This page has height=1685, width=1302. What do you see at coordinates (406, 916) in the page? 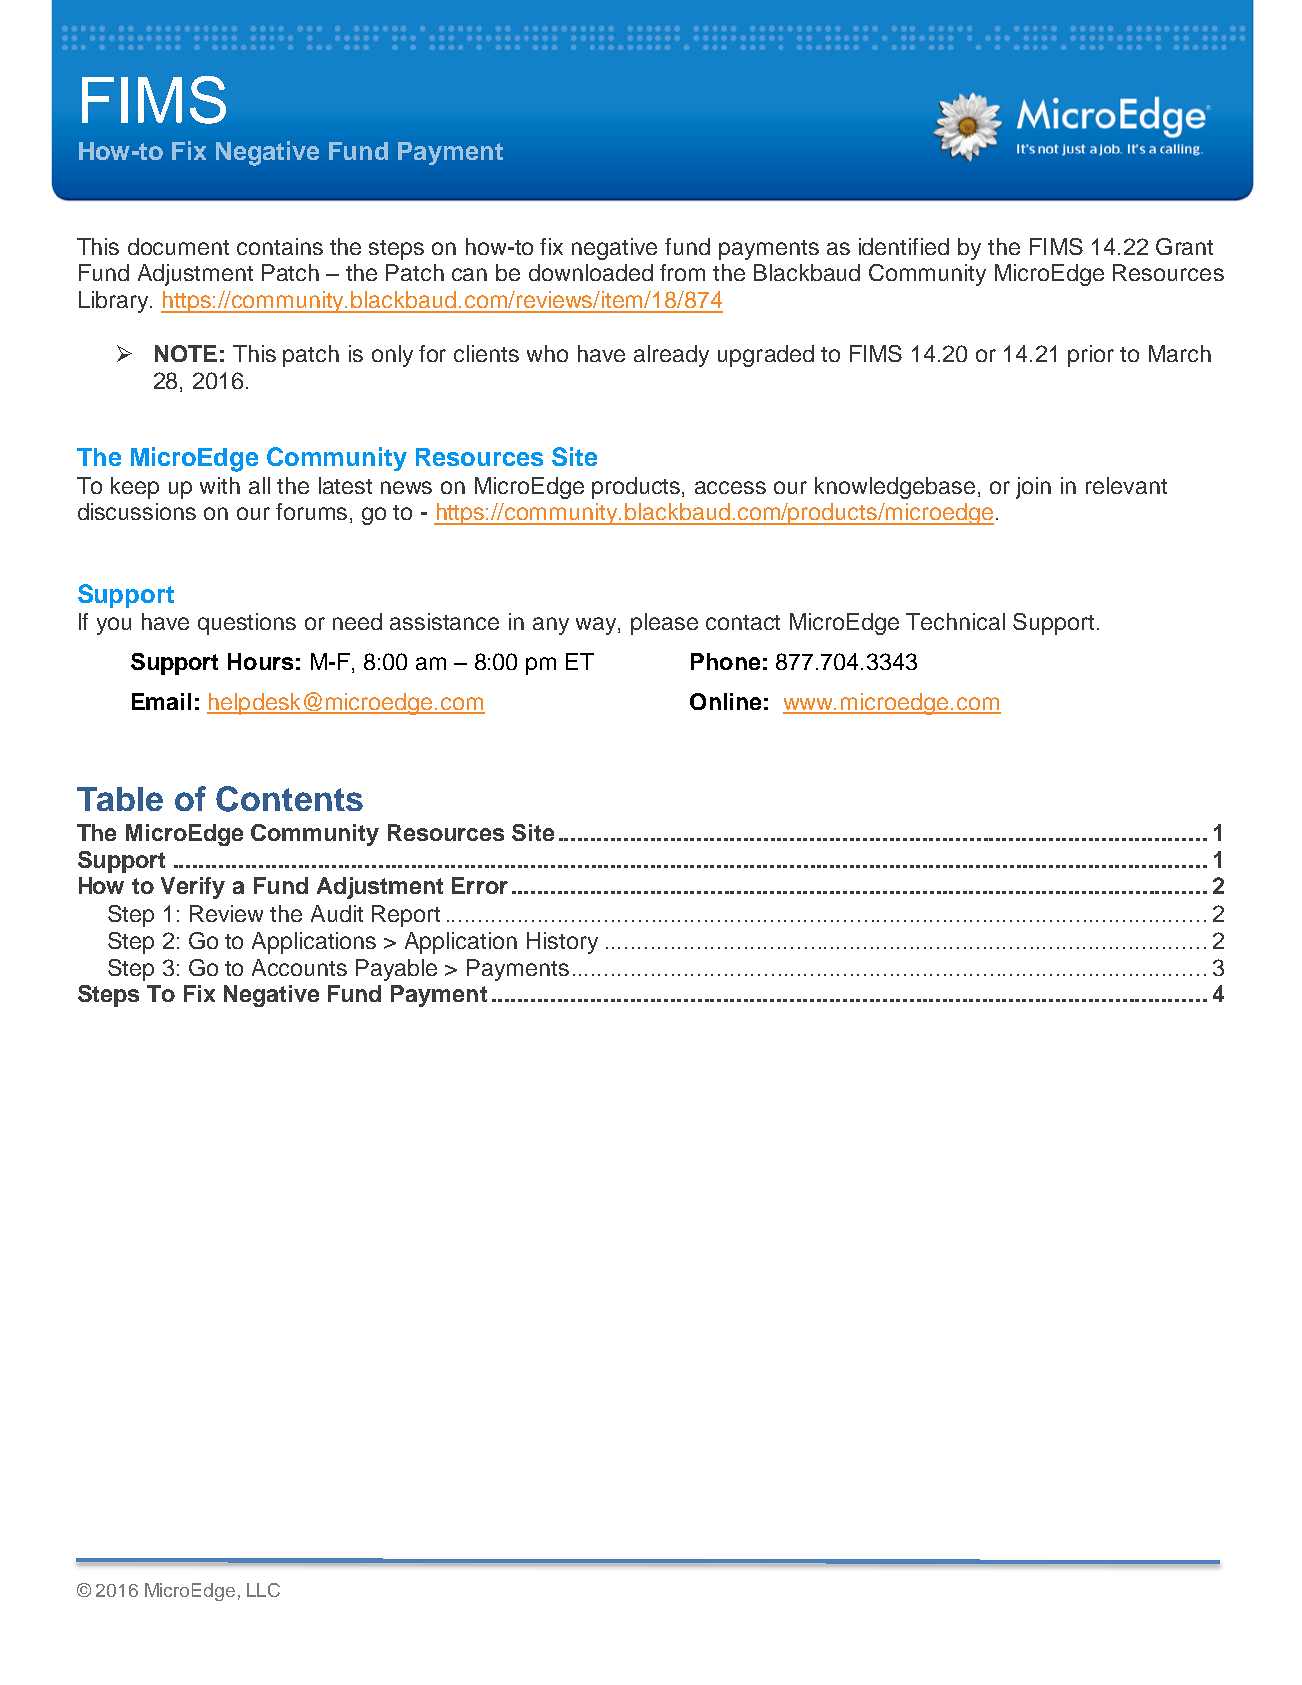
I see `Report` at bounding box center [406, 916].
